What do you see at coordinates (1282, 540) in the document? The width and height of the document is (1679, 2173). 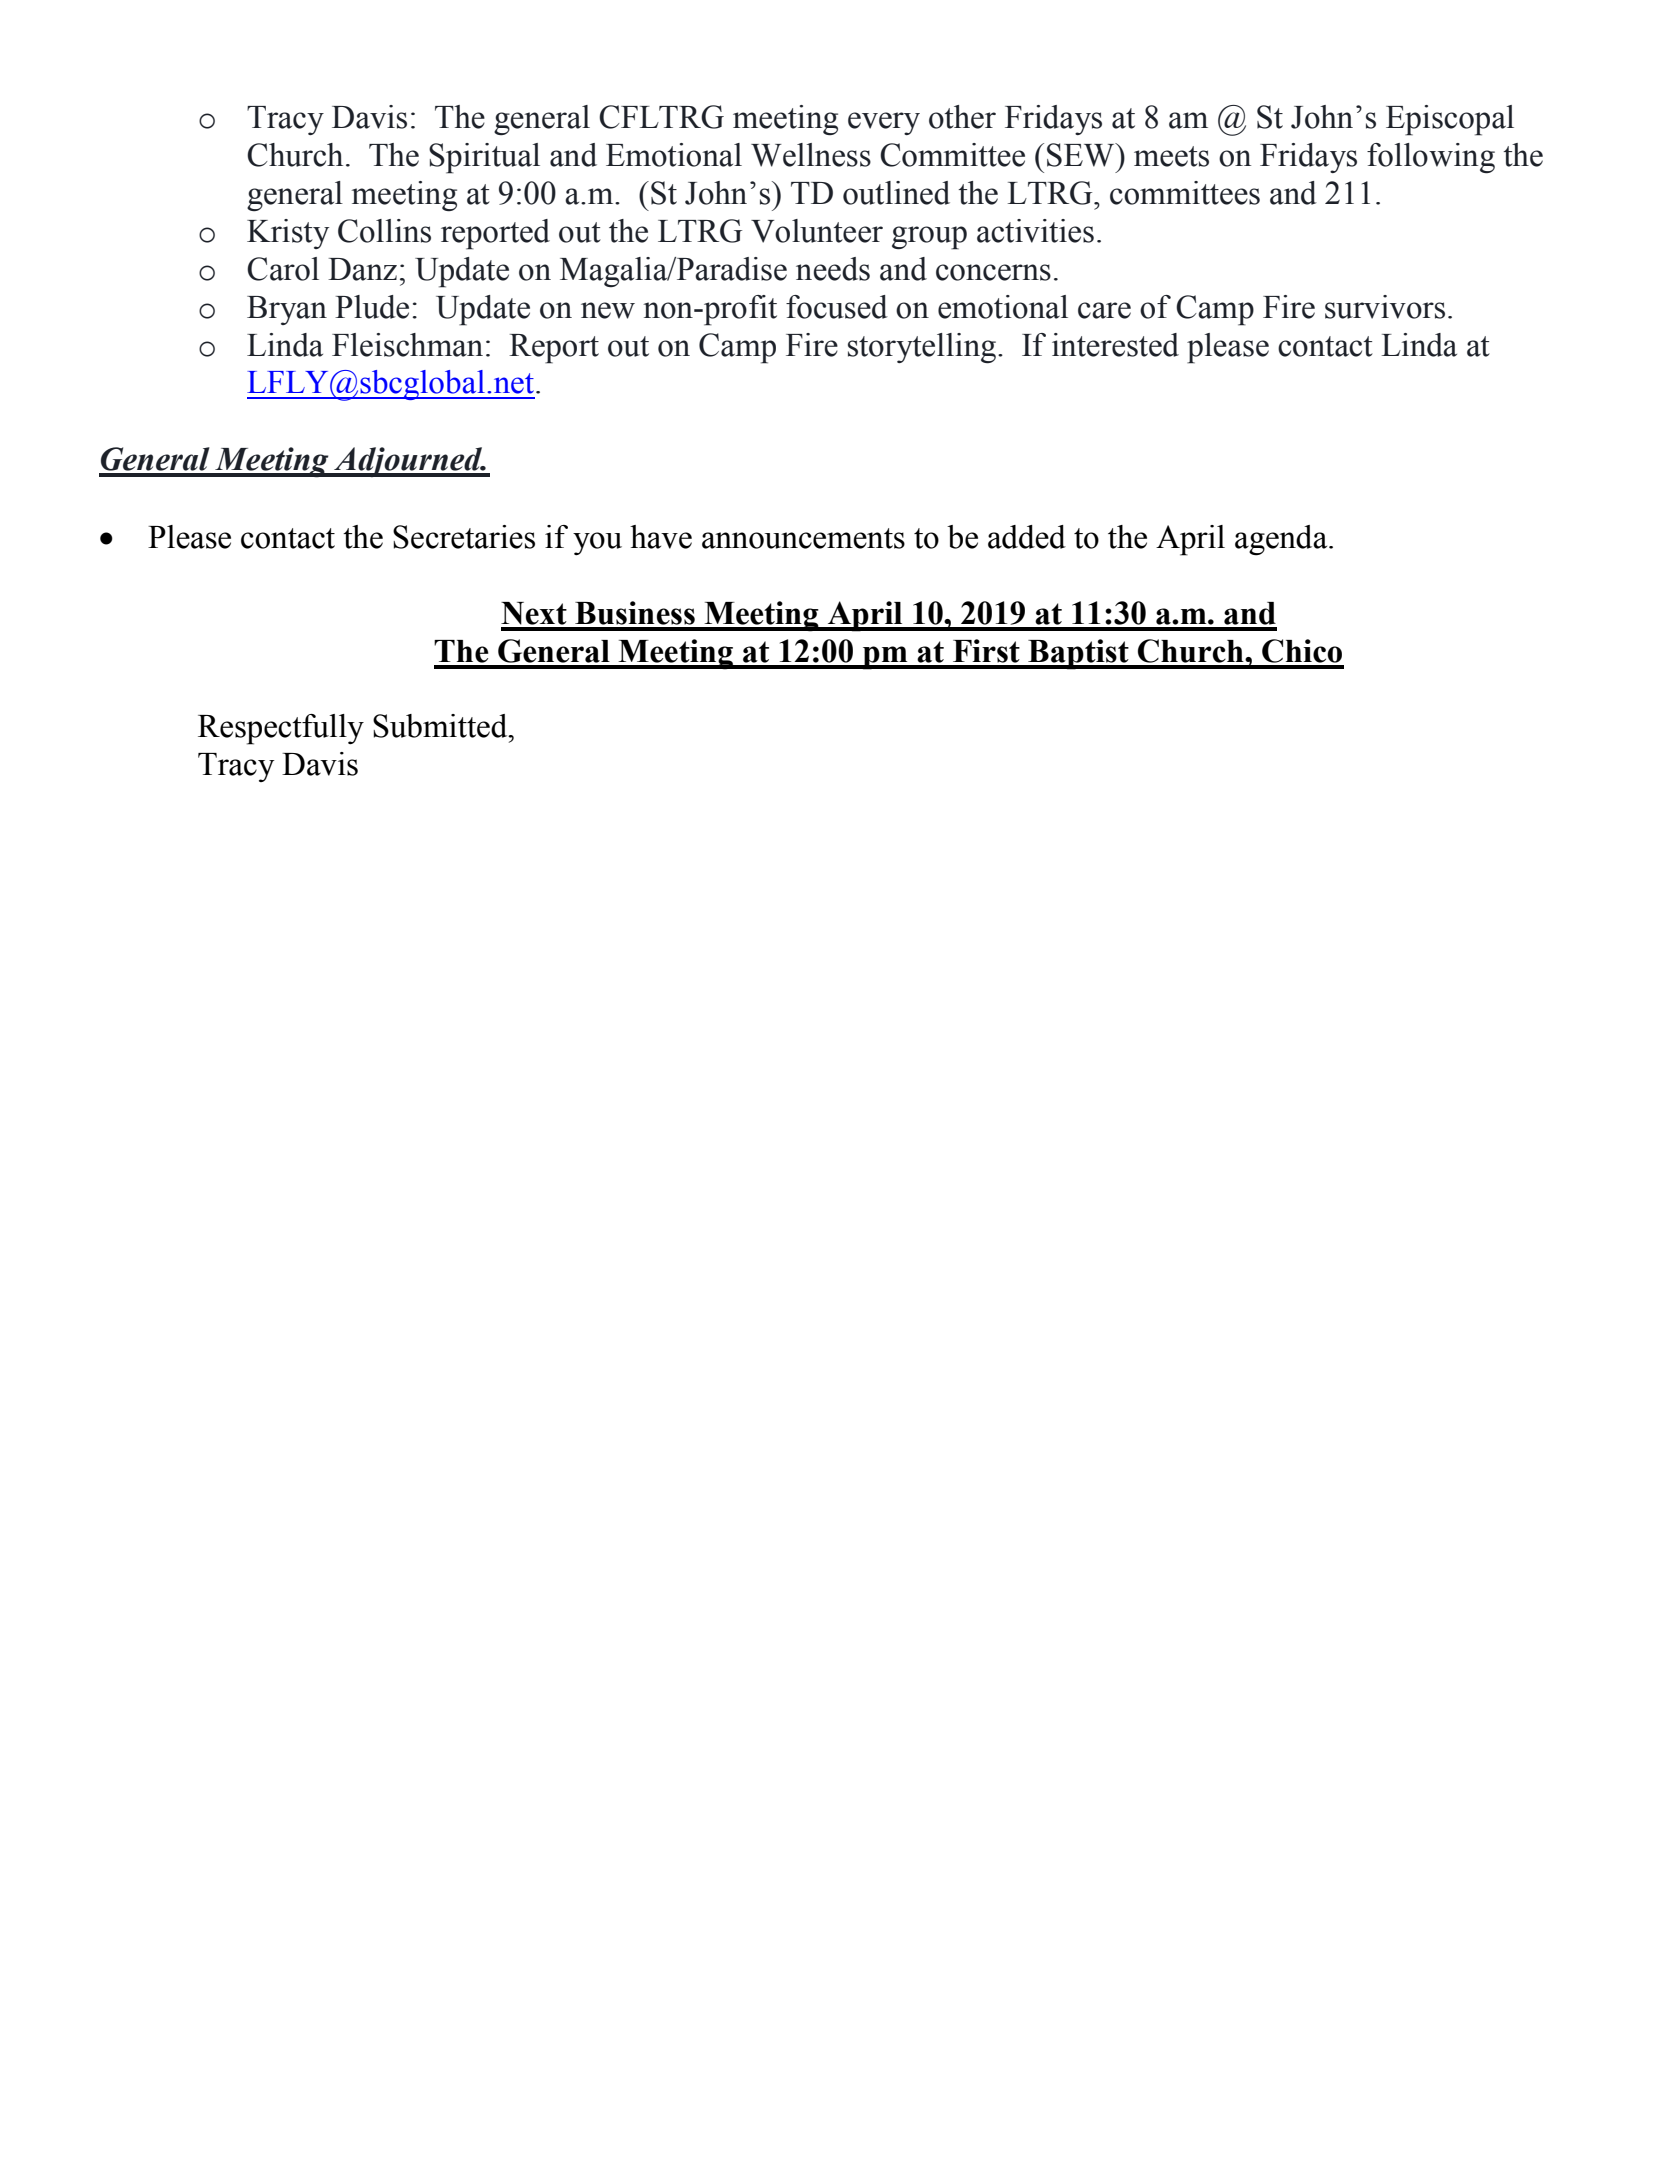 I see `agenda` at bounding box center [1282, 540].
